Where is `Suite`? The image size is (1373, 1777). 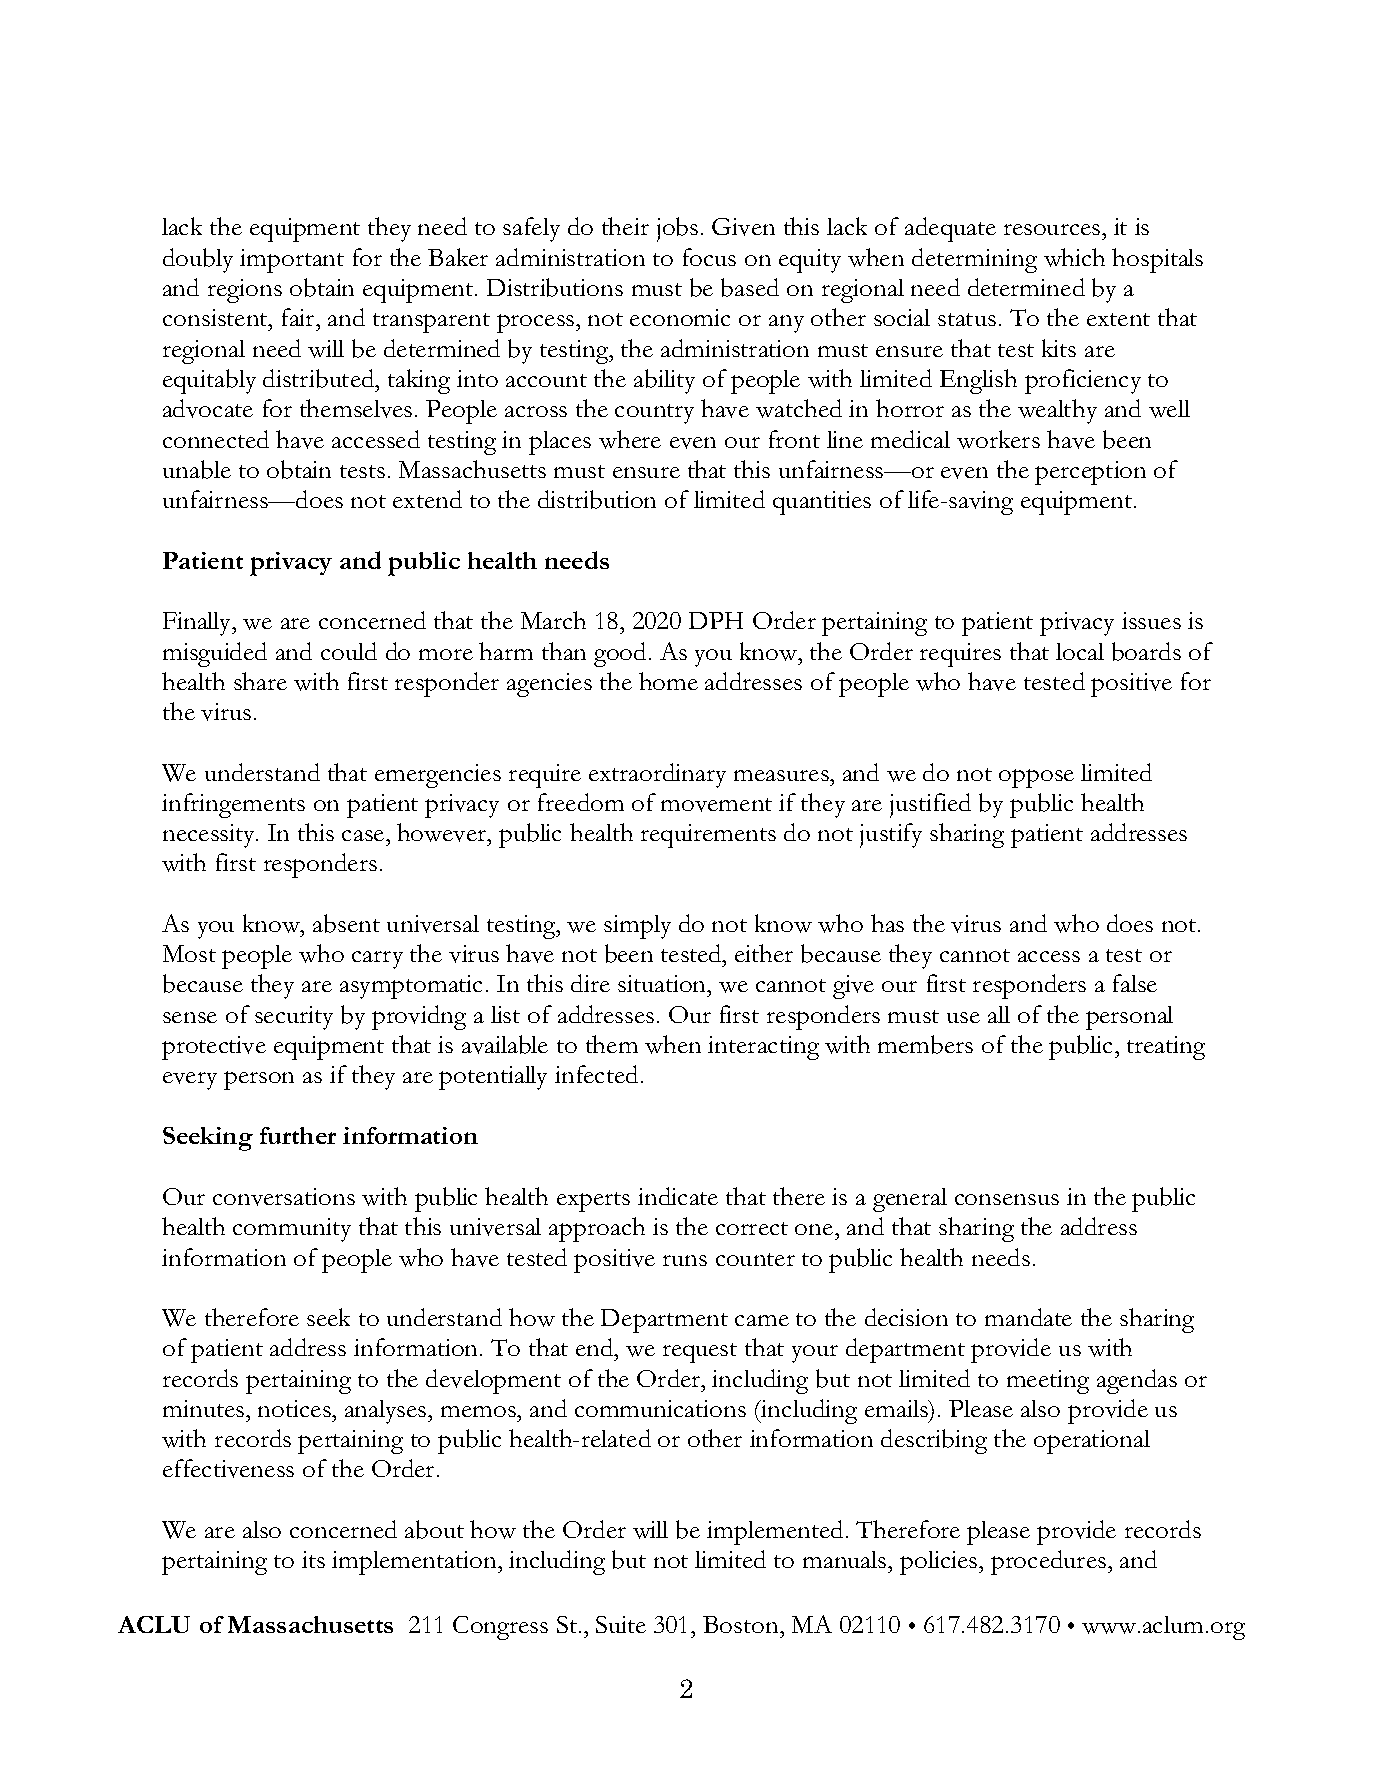 Suite is located at coordinates (621, 1624).
